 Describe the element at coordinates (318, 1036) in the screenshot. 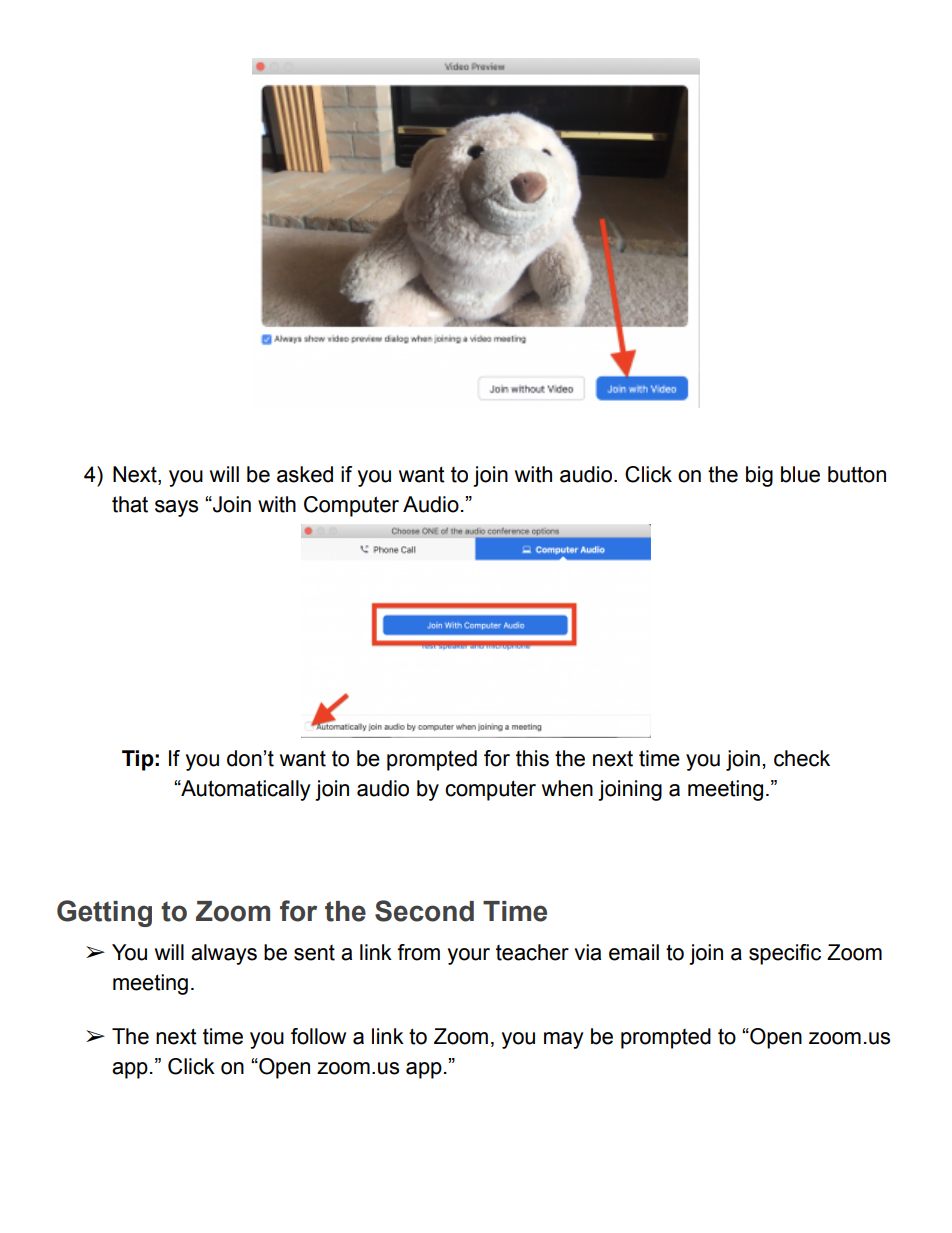

I see `follow` at that location.
